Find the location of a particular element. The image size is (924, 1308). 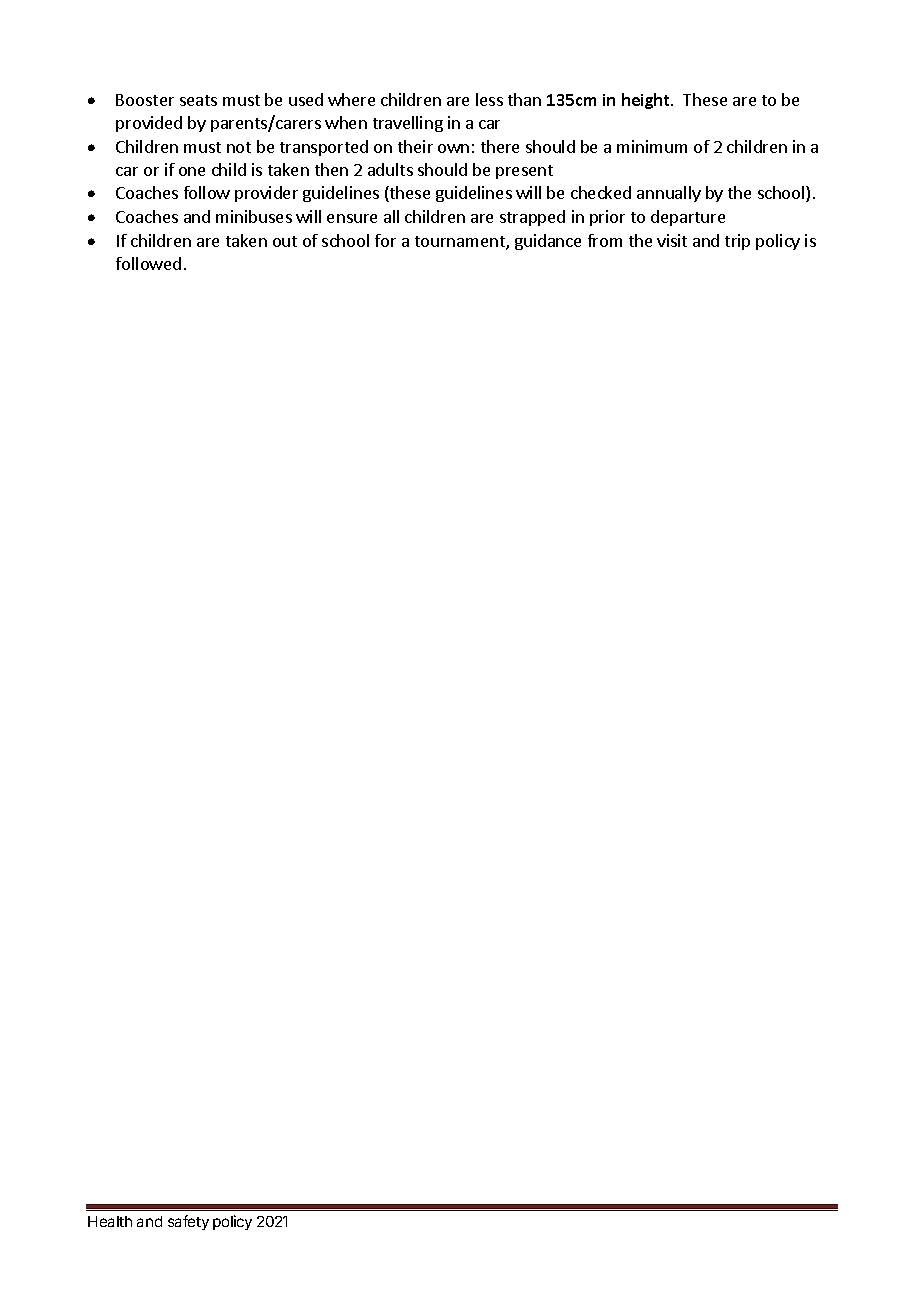

Health is located at coordinates (110, 1221).
